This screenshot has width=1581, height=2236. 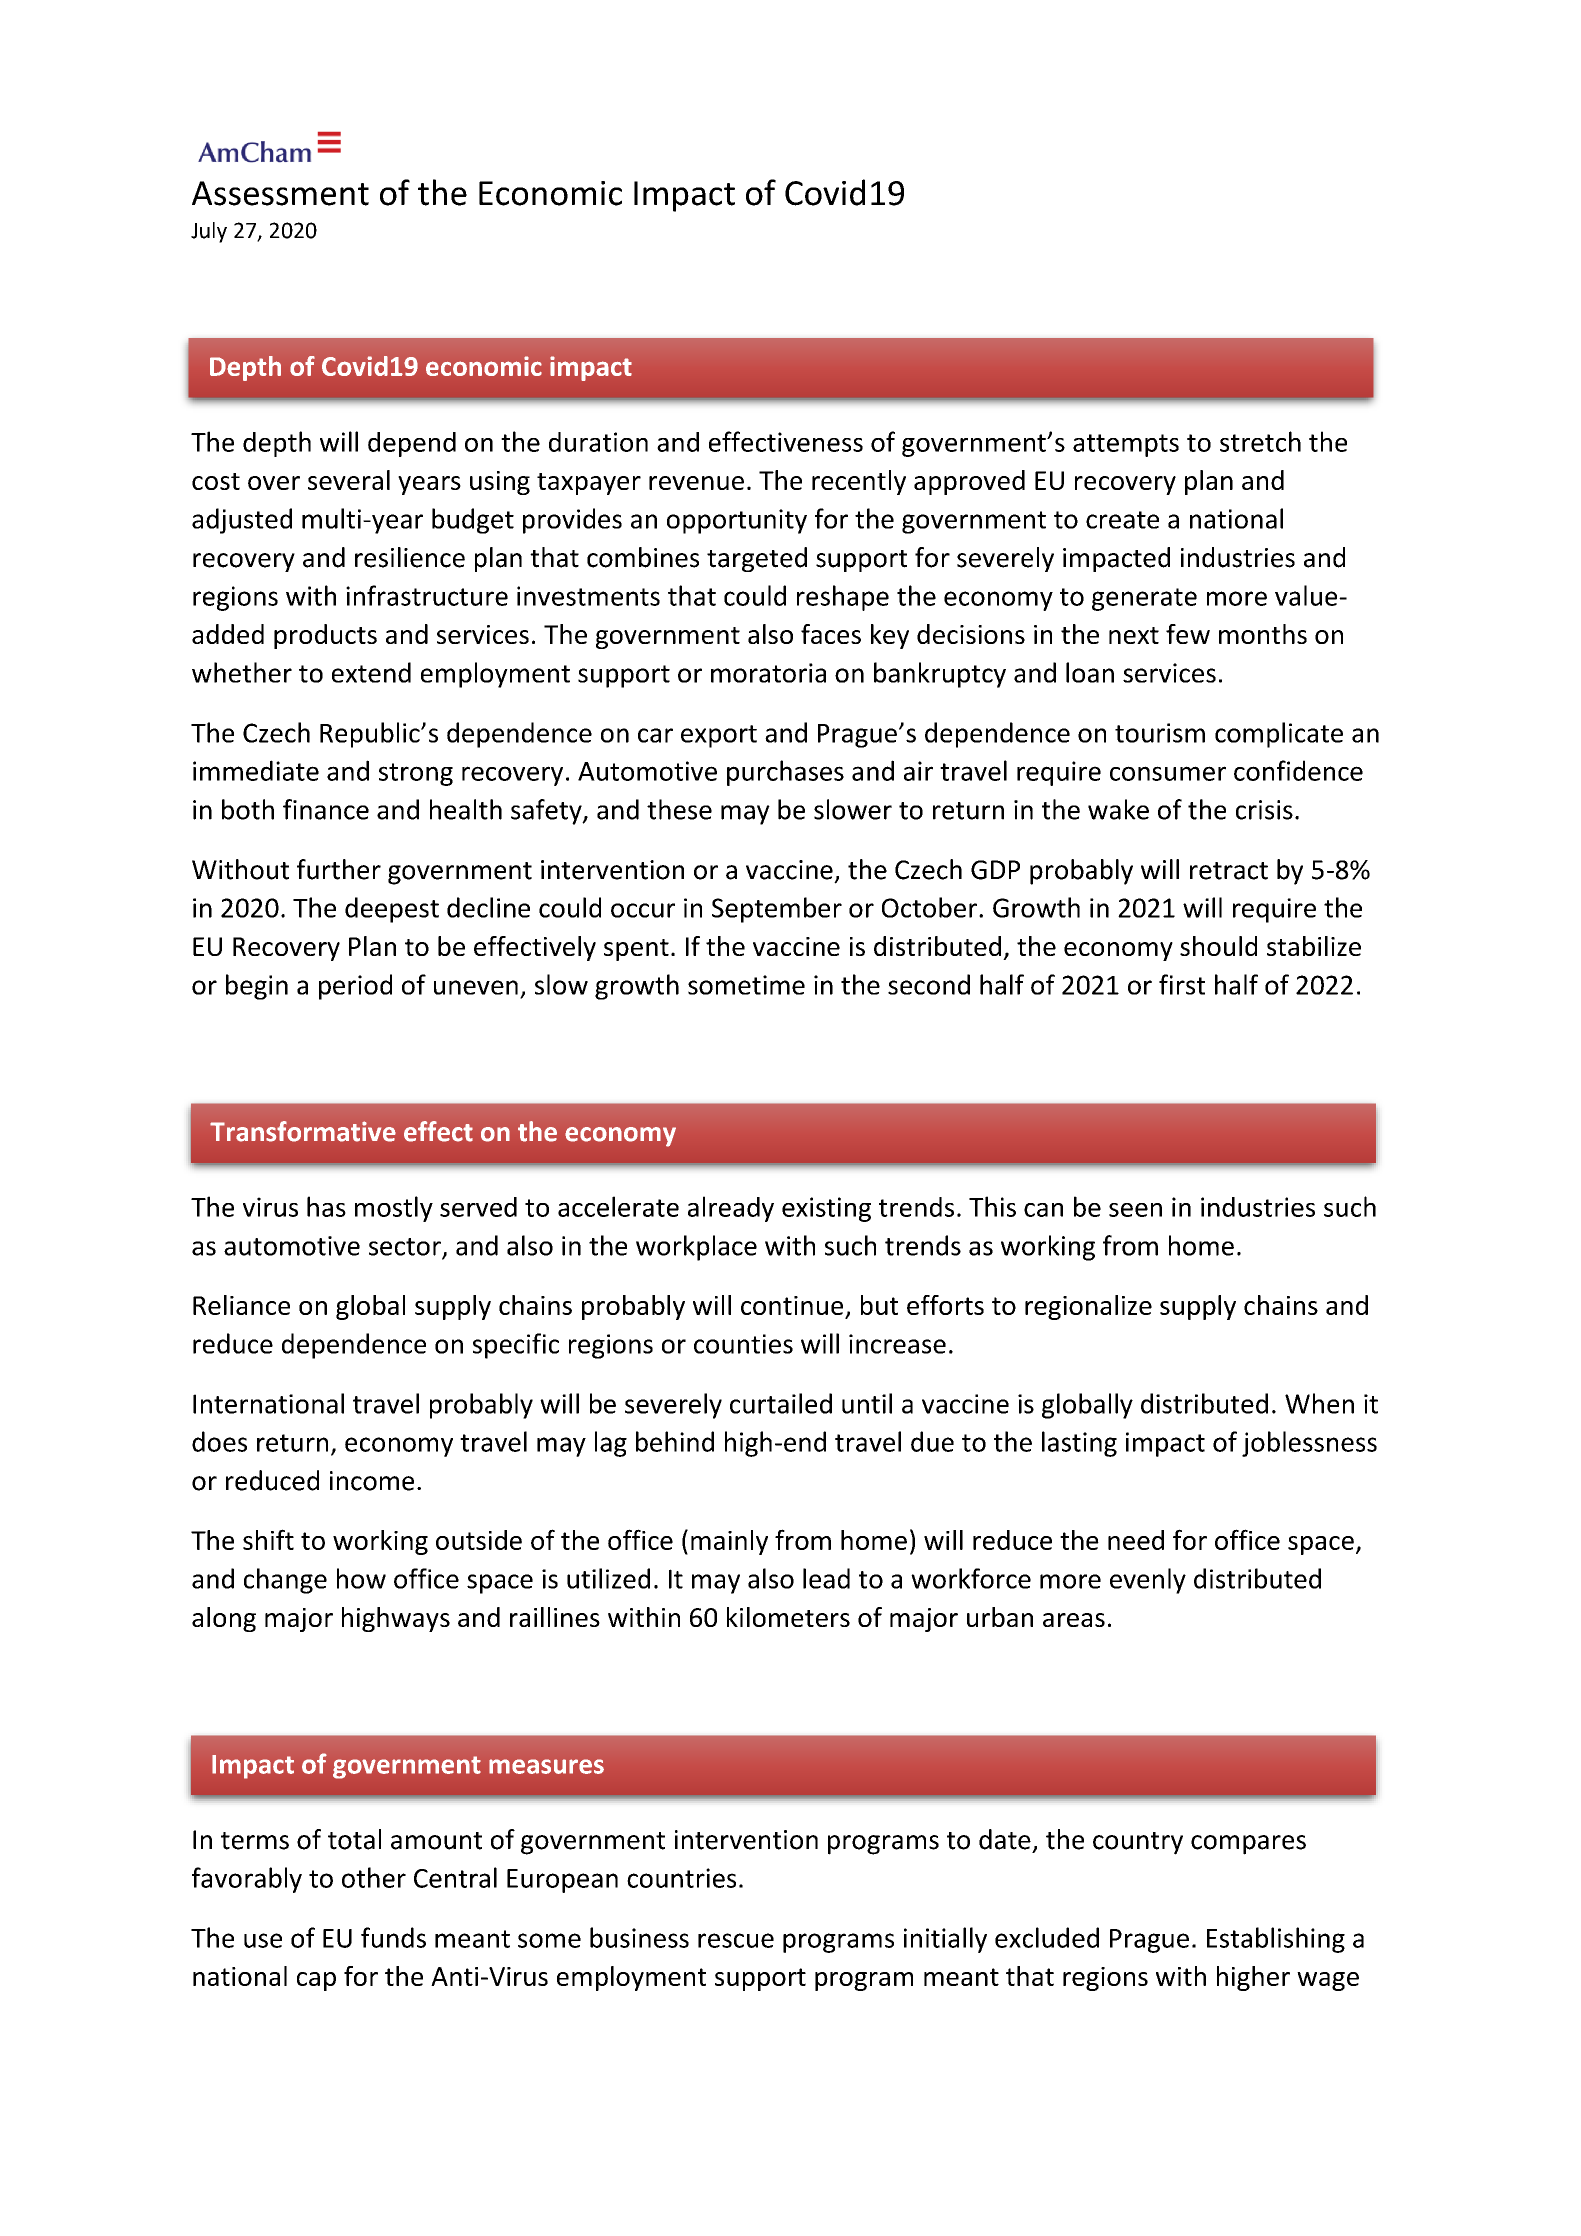 I want to click on rescue, so click(x=736, y=1940).
